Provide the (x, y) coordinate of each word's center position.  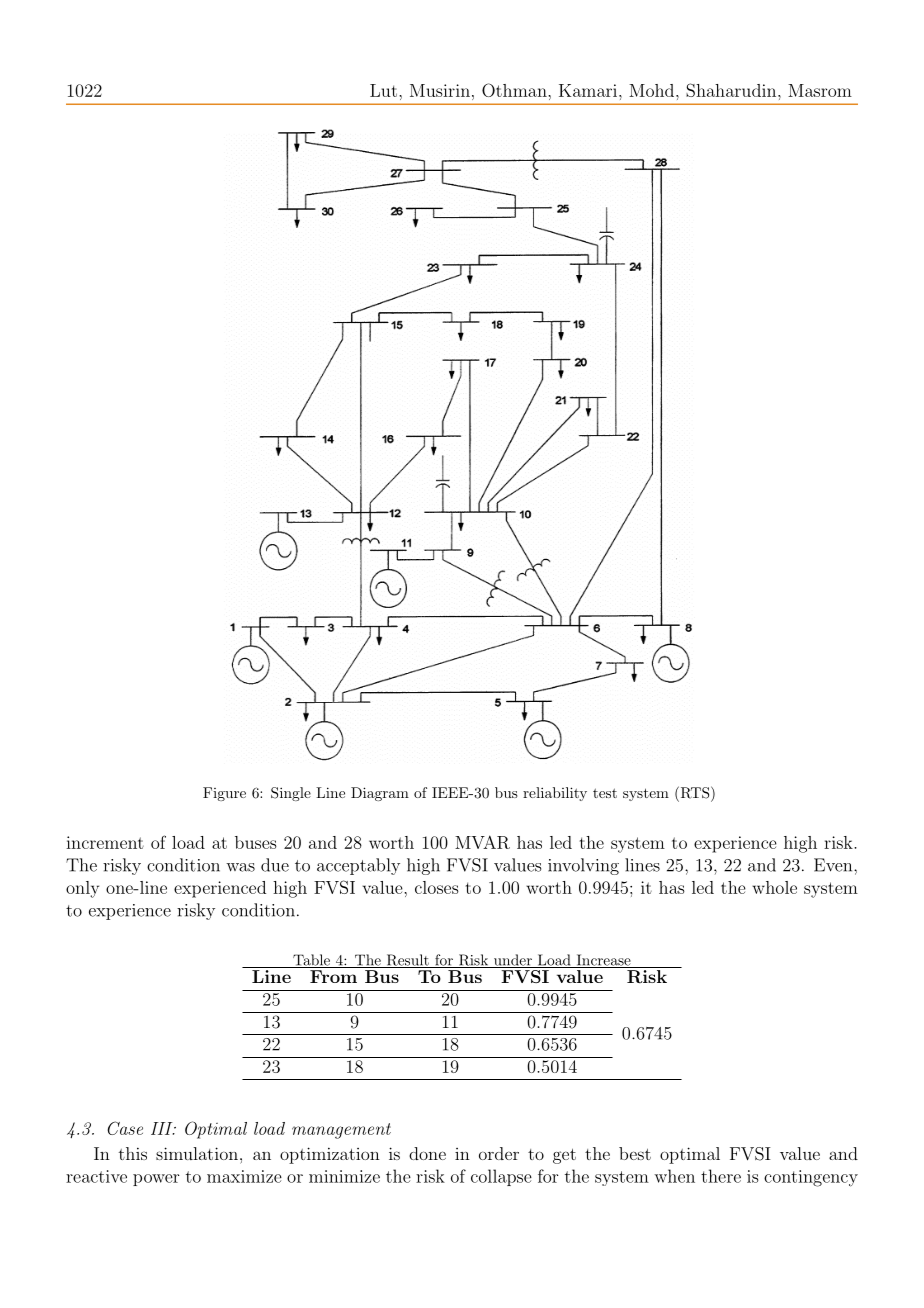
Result (407, 961)
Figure (224, 794)
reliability (555, 794)
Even (834, 865)
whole (774, 887)
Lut (383, 90)
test (605, 793)
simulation (197, 1153)
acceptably (358, 866)
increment (105, 842)
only (82, 889)
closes (437, 887)
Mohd (651, 90)
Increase (603, 961)
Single (291, 794)
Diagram (380, 794)
